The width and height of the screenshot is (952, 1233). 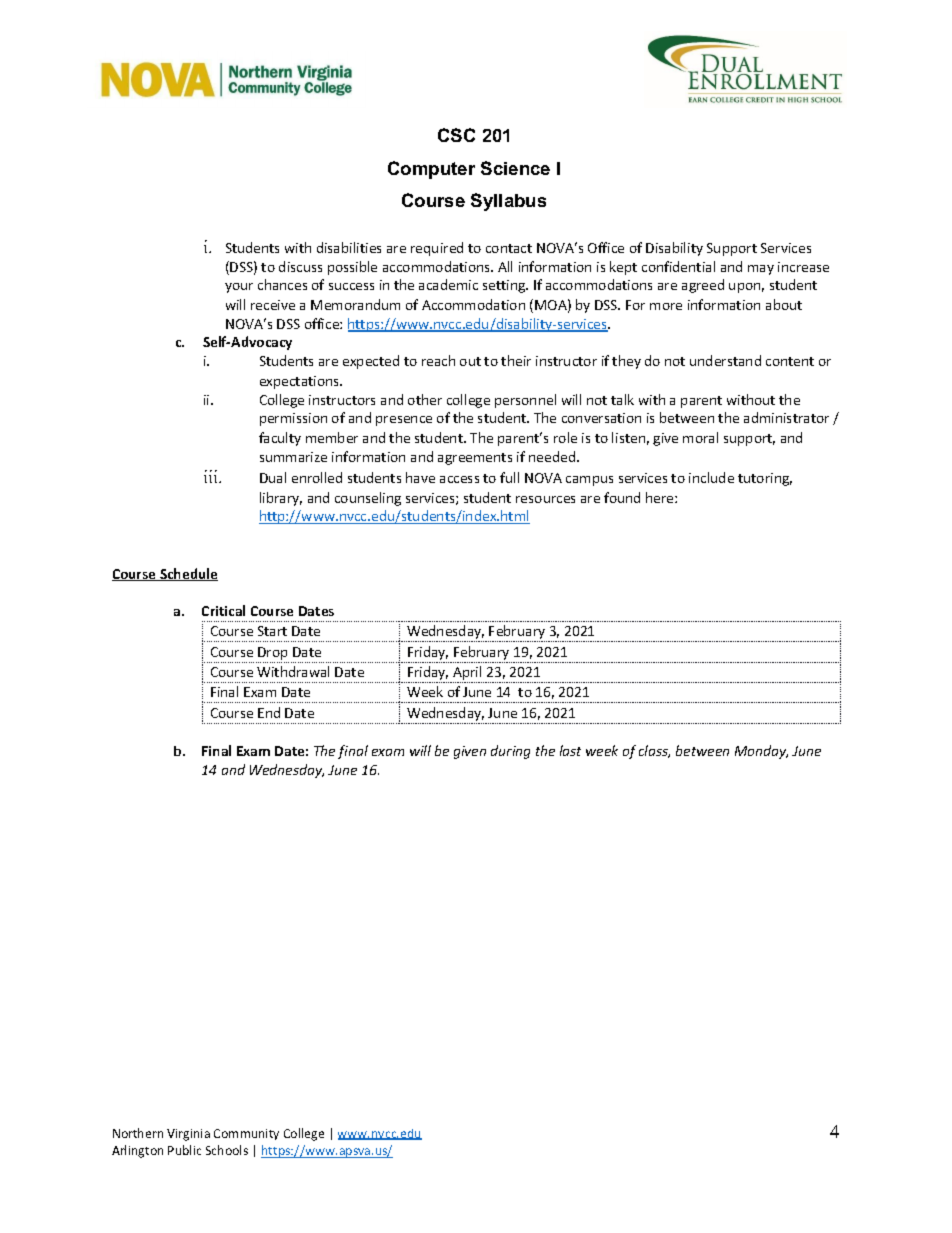 I want to click on Computer, so click(x=431, y=170).
